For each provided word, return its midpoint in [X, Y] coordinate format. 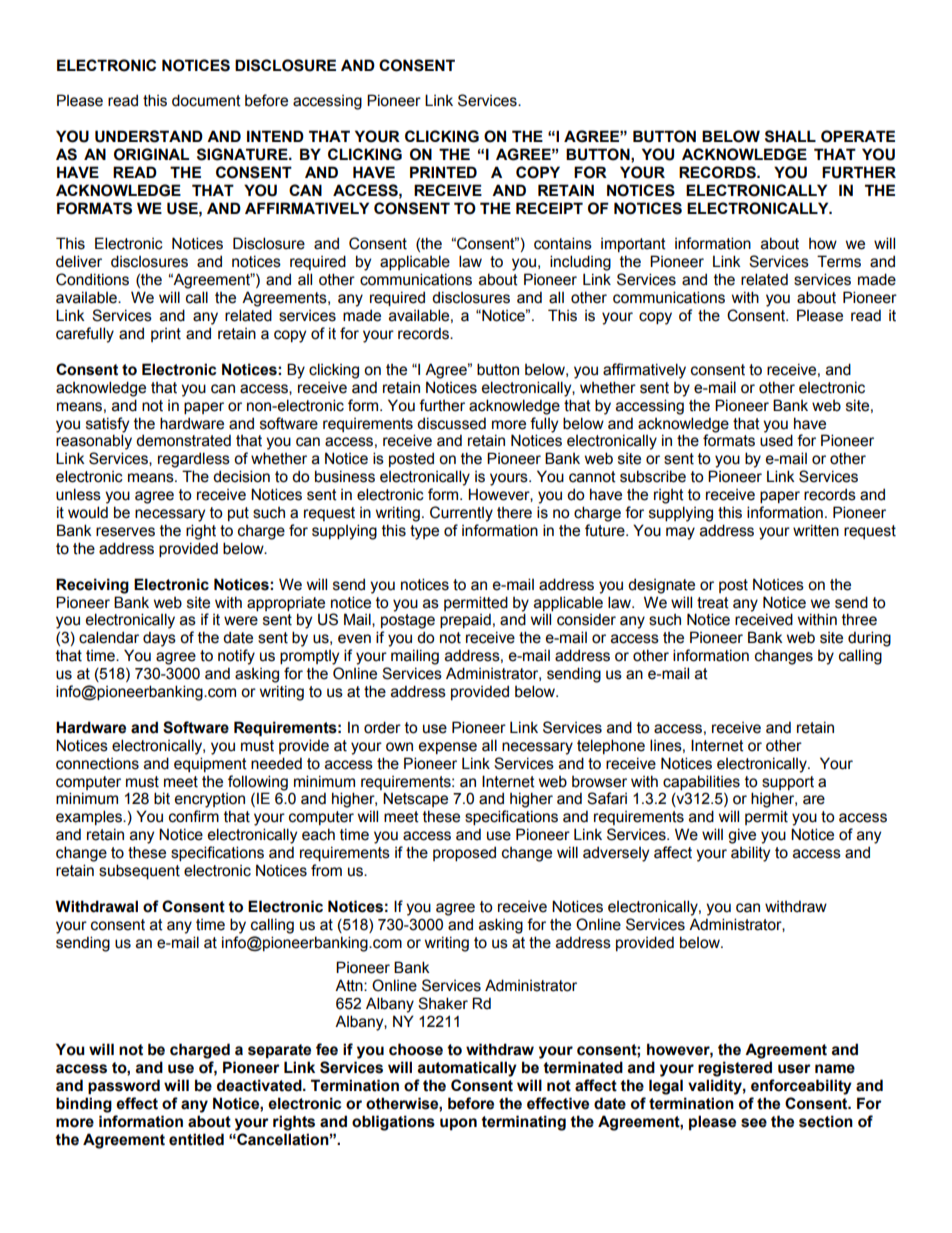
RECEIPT [549, 208]
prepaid [465, 620]
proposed [464, 853]
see [754, 1123]
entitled [196, 1139]
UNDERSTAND [149, 136]
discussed [451, 423]
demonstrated [183, 440]
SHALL [790, 136]
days [159, 639]
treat [713, 603]
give [742, 836]
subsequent [139, 871]
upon [458, 1124]
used [776, 440]
